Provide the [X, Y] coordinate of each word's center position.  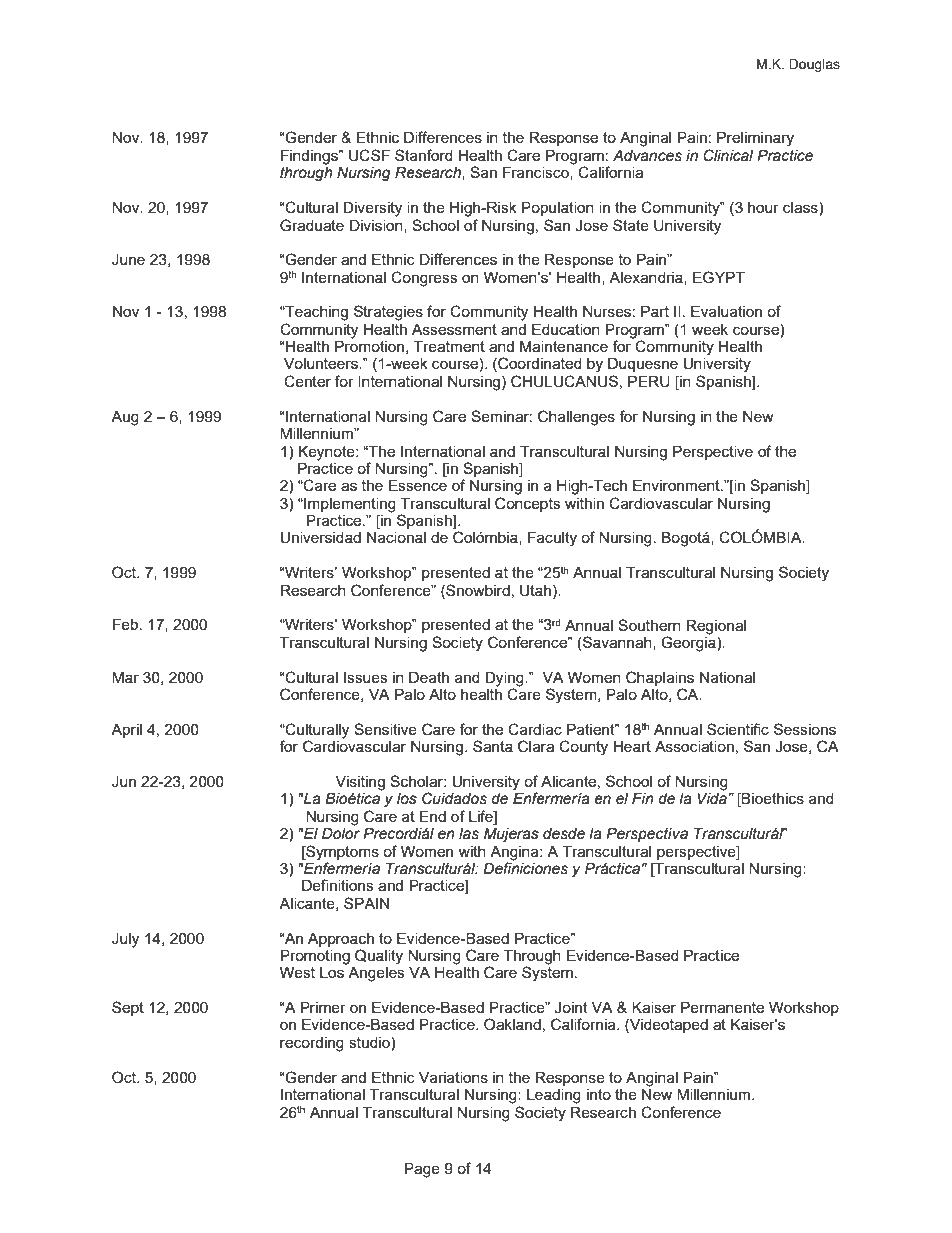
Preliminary [755, 139]
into [599, 1094]
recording [312, 1044]
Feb [127, 624]
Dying [505, 679]
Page [422, 1170]
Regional [716, 627]
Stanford [424, 155]
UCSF [369, 155]
